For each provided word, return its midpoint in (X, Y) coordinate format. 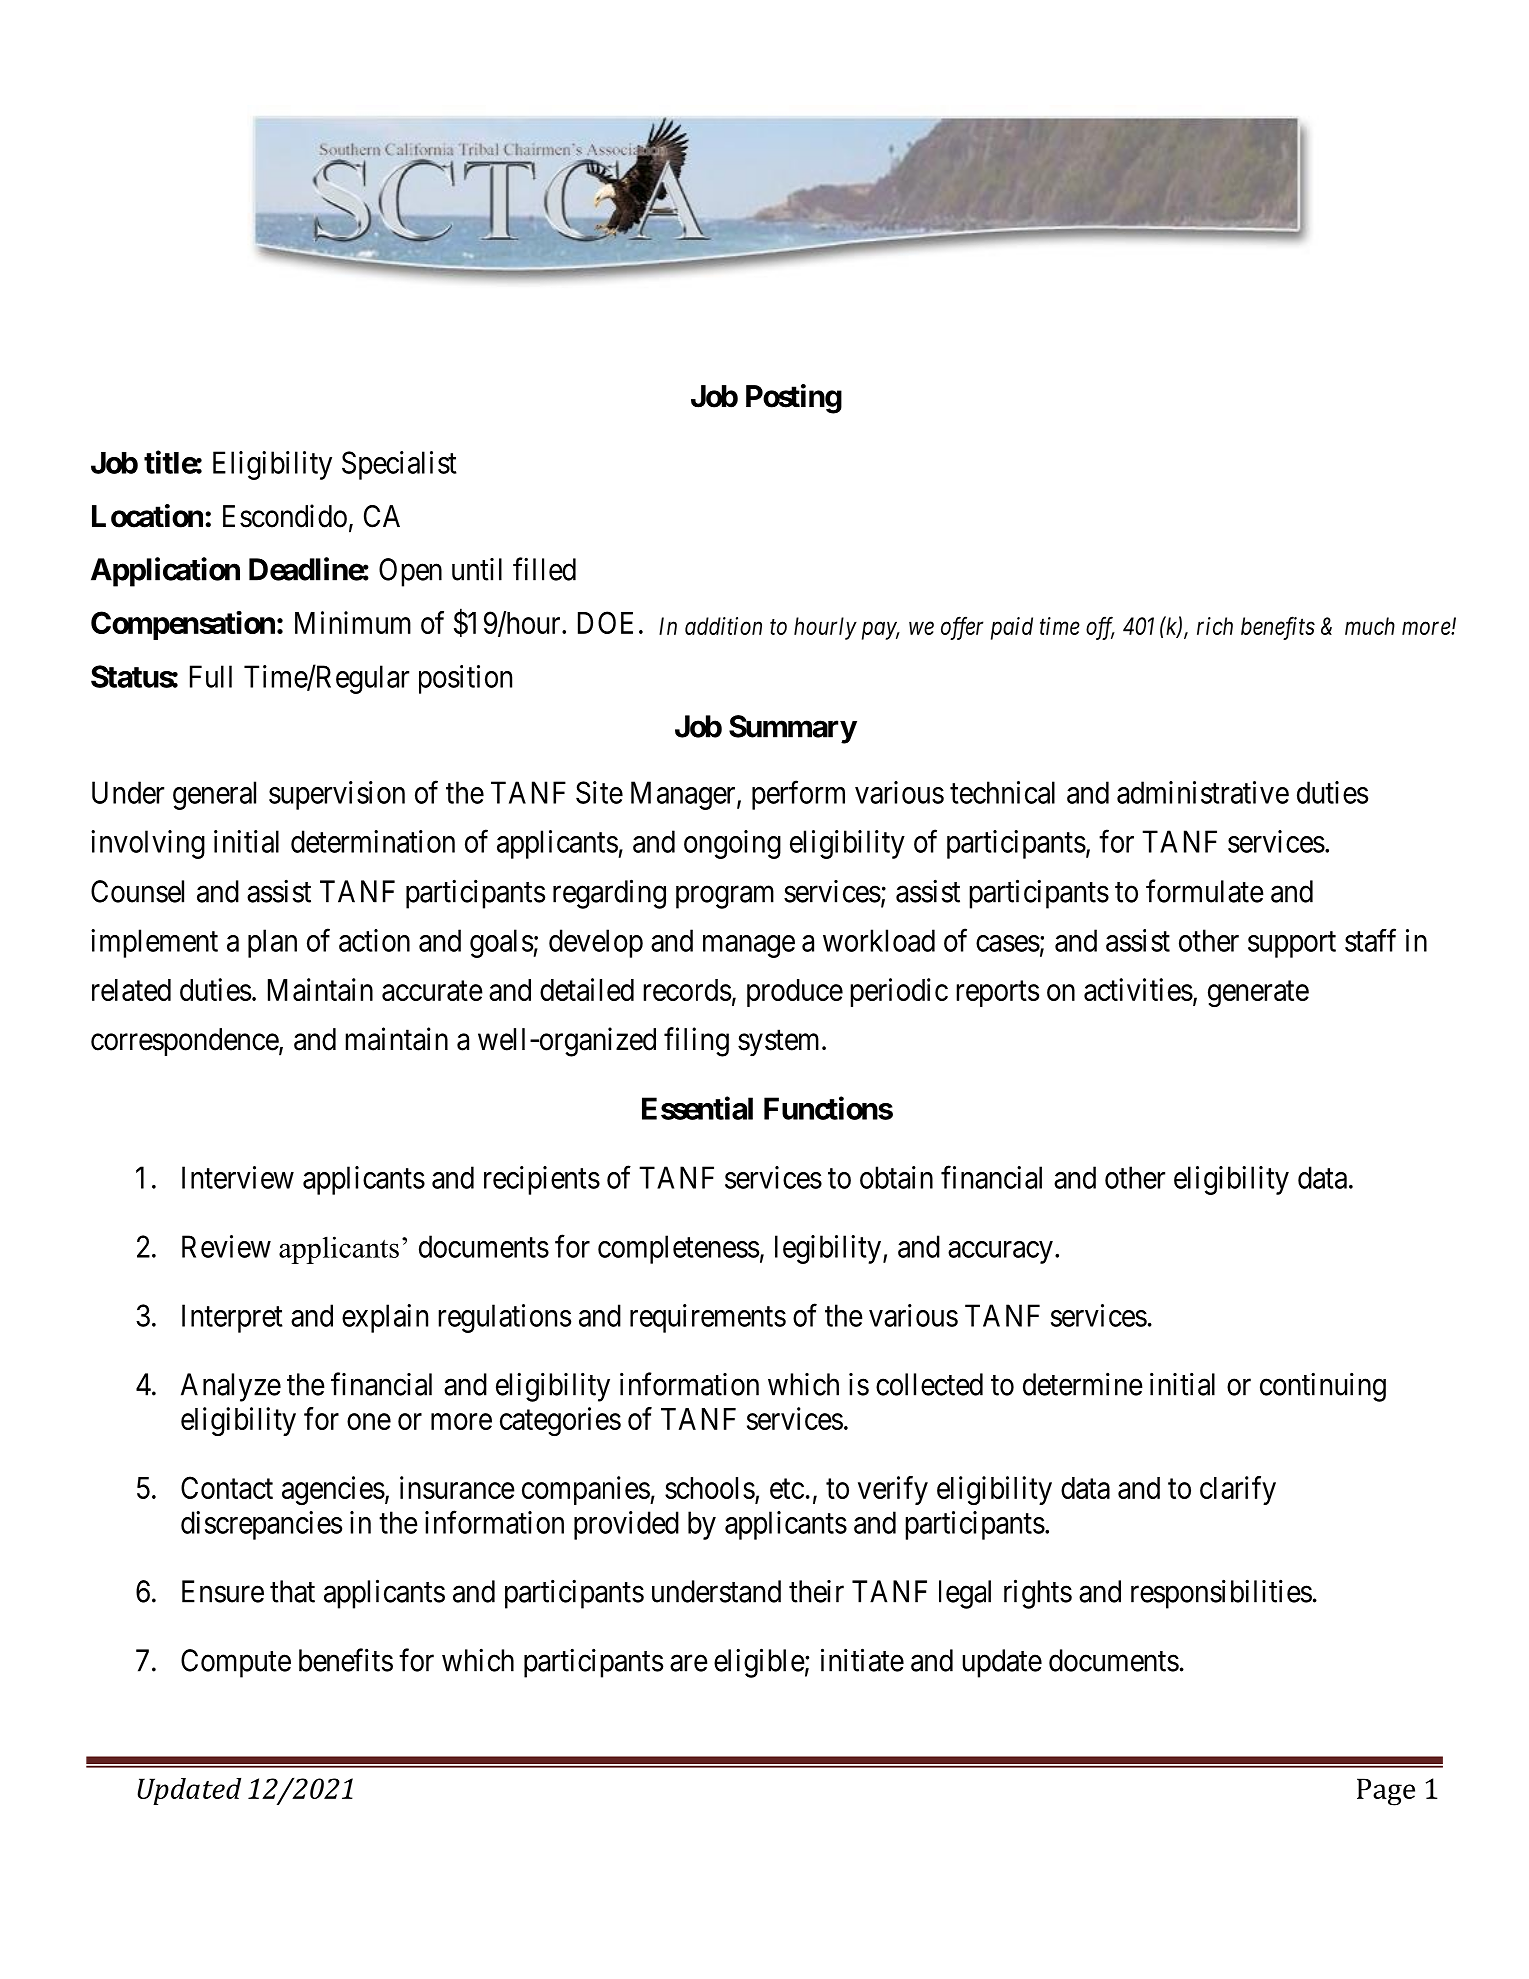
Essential (697, 1108)
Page (1386, 1792)
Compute (236, 1663)
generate (1258, 994)
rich (1215, 626)
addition (723, 626)
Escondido (285, 516)
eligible (759, 1663)
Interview (238, 1177)
